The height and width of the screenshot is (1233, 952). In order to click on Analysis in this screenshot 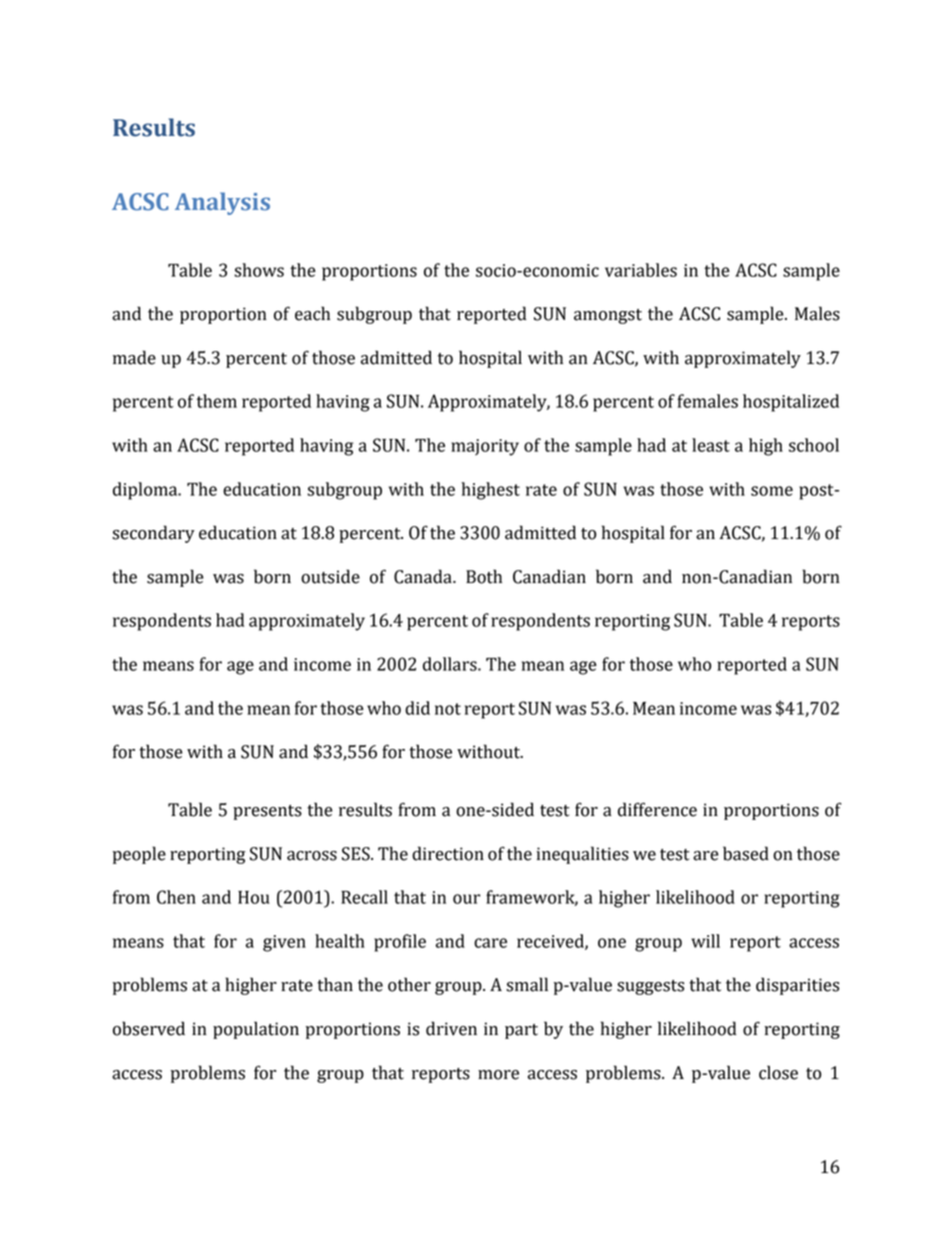, I will do `click(222, 203)`.
